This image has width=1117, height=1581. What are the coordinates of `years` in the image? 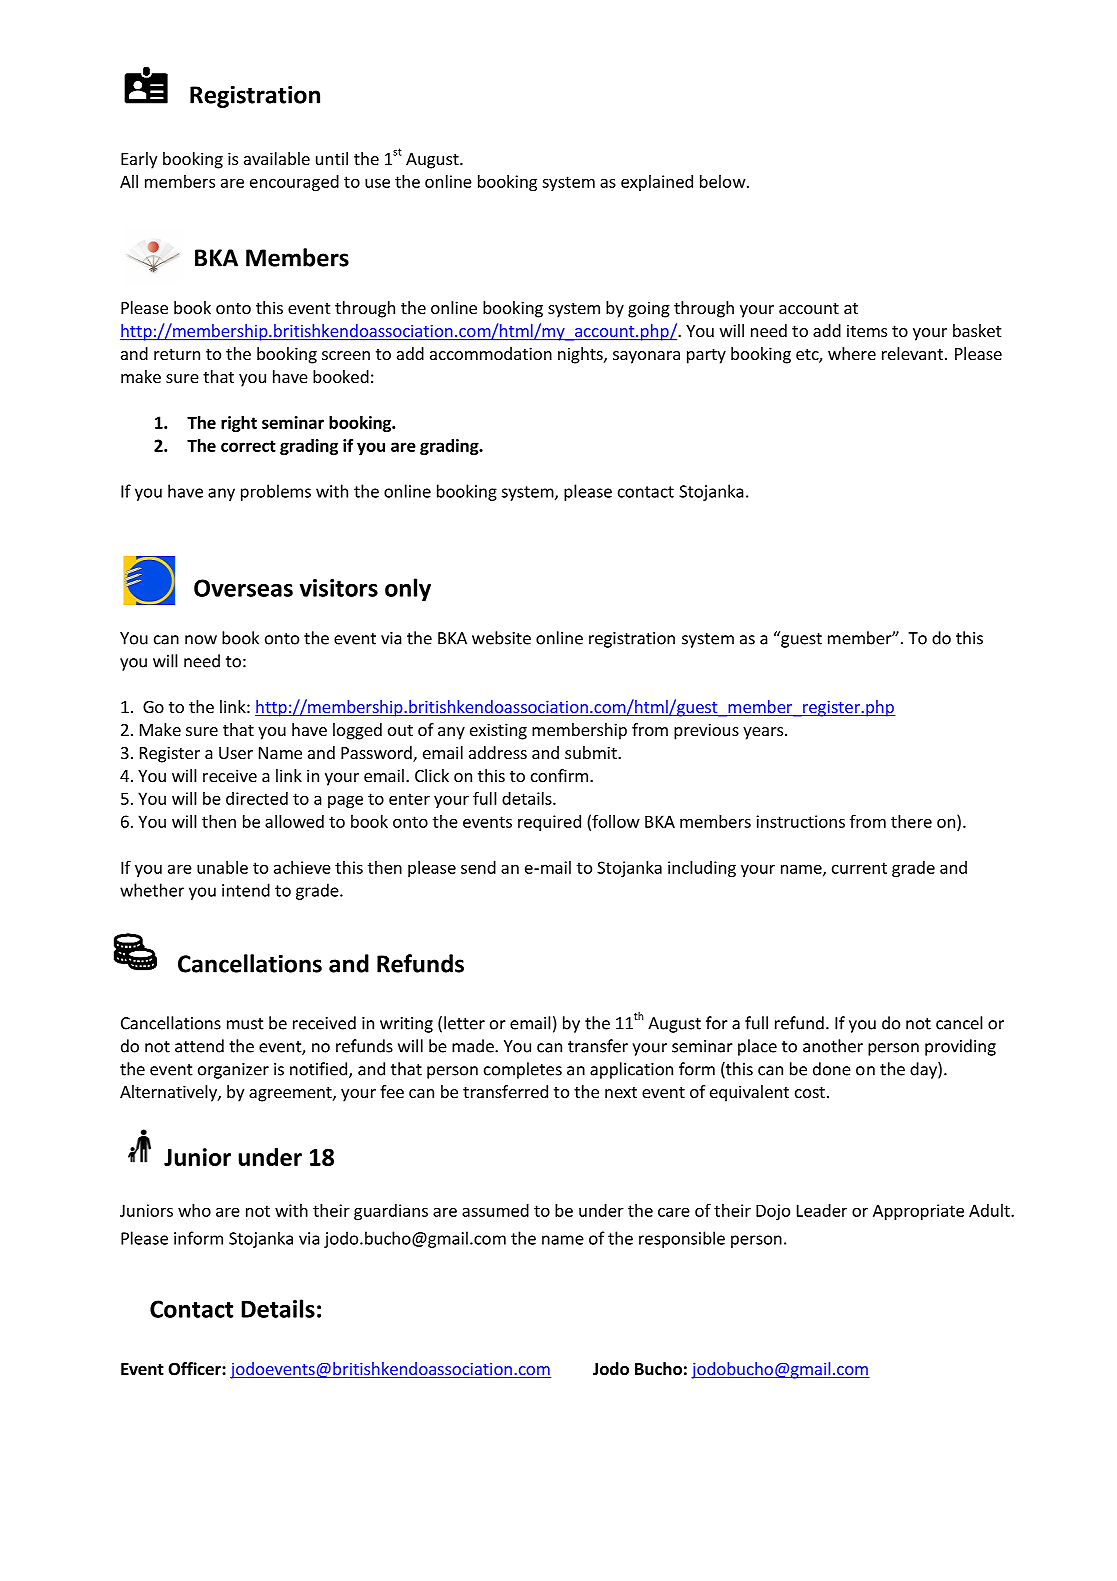 It's located at (764, 733).
